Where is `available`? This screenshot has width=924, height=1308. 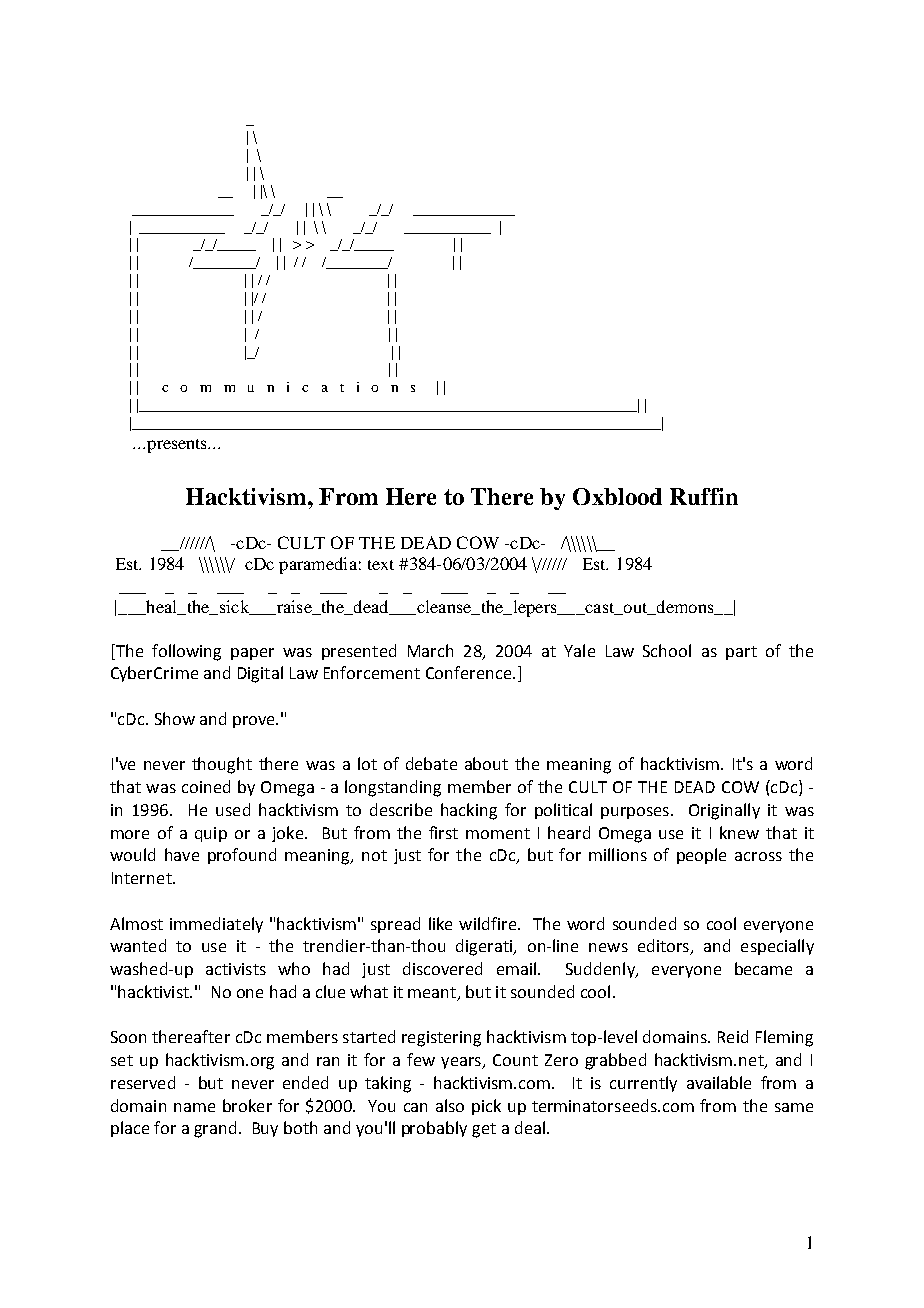 available is located at coordinates (719, 1082).
